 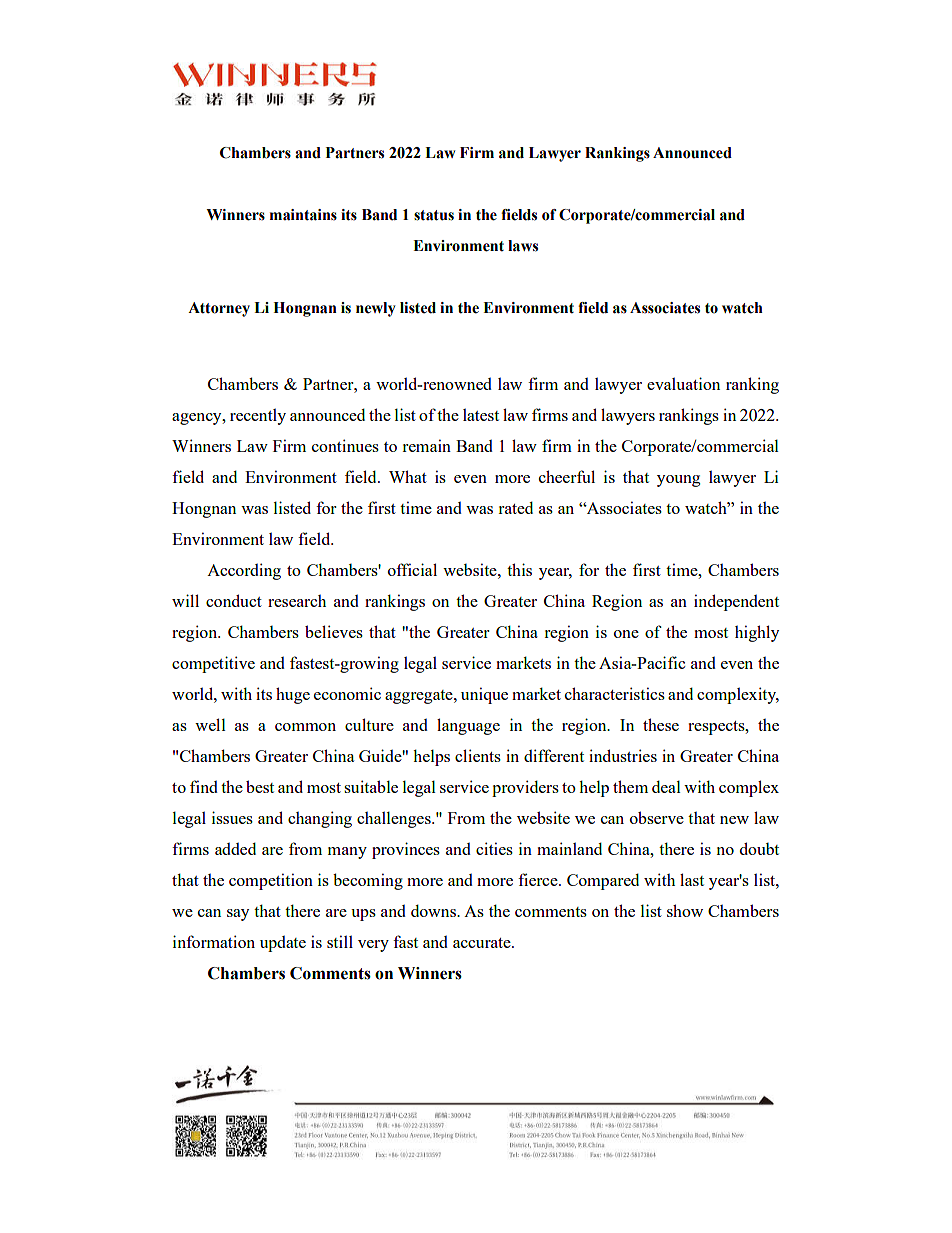 What do you see at coordinates (481, 414) in the page?
I see `latest` at bounding box center [481, 414].
